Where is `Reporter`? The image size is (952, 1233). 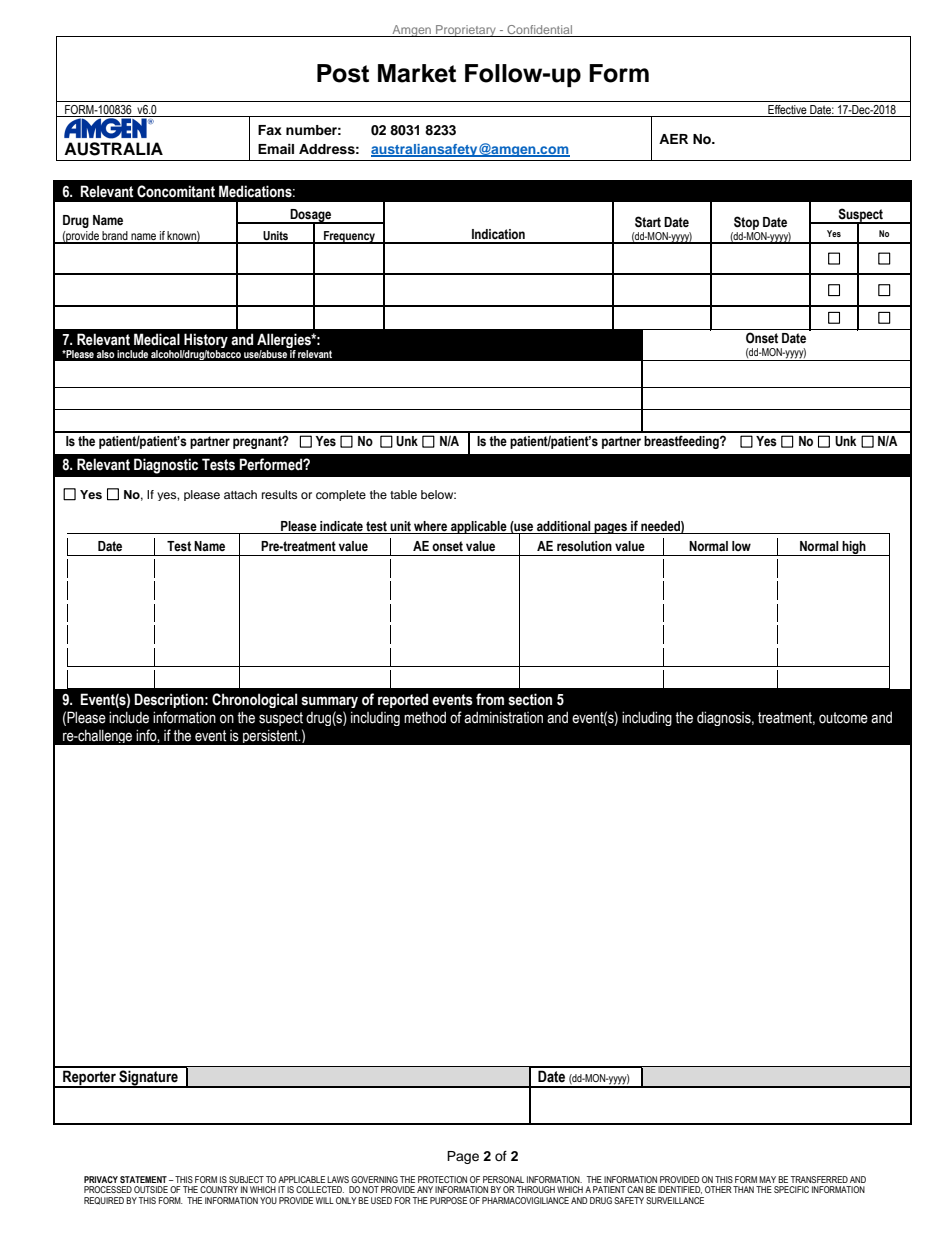 Reporter is located at coordinates (89, 1079).
